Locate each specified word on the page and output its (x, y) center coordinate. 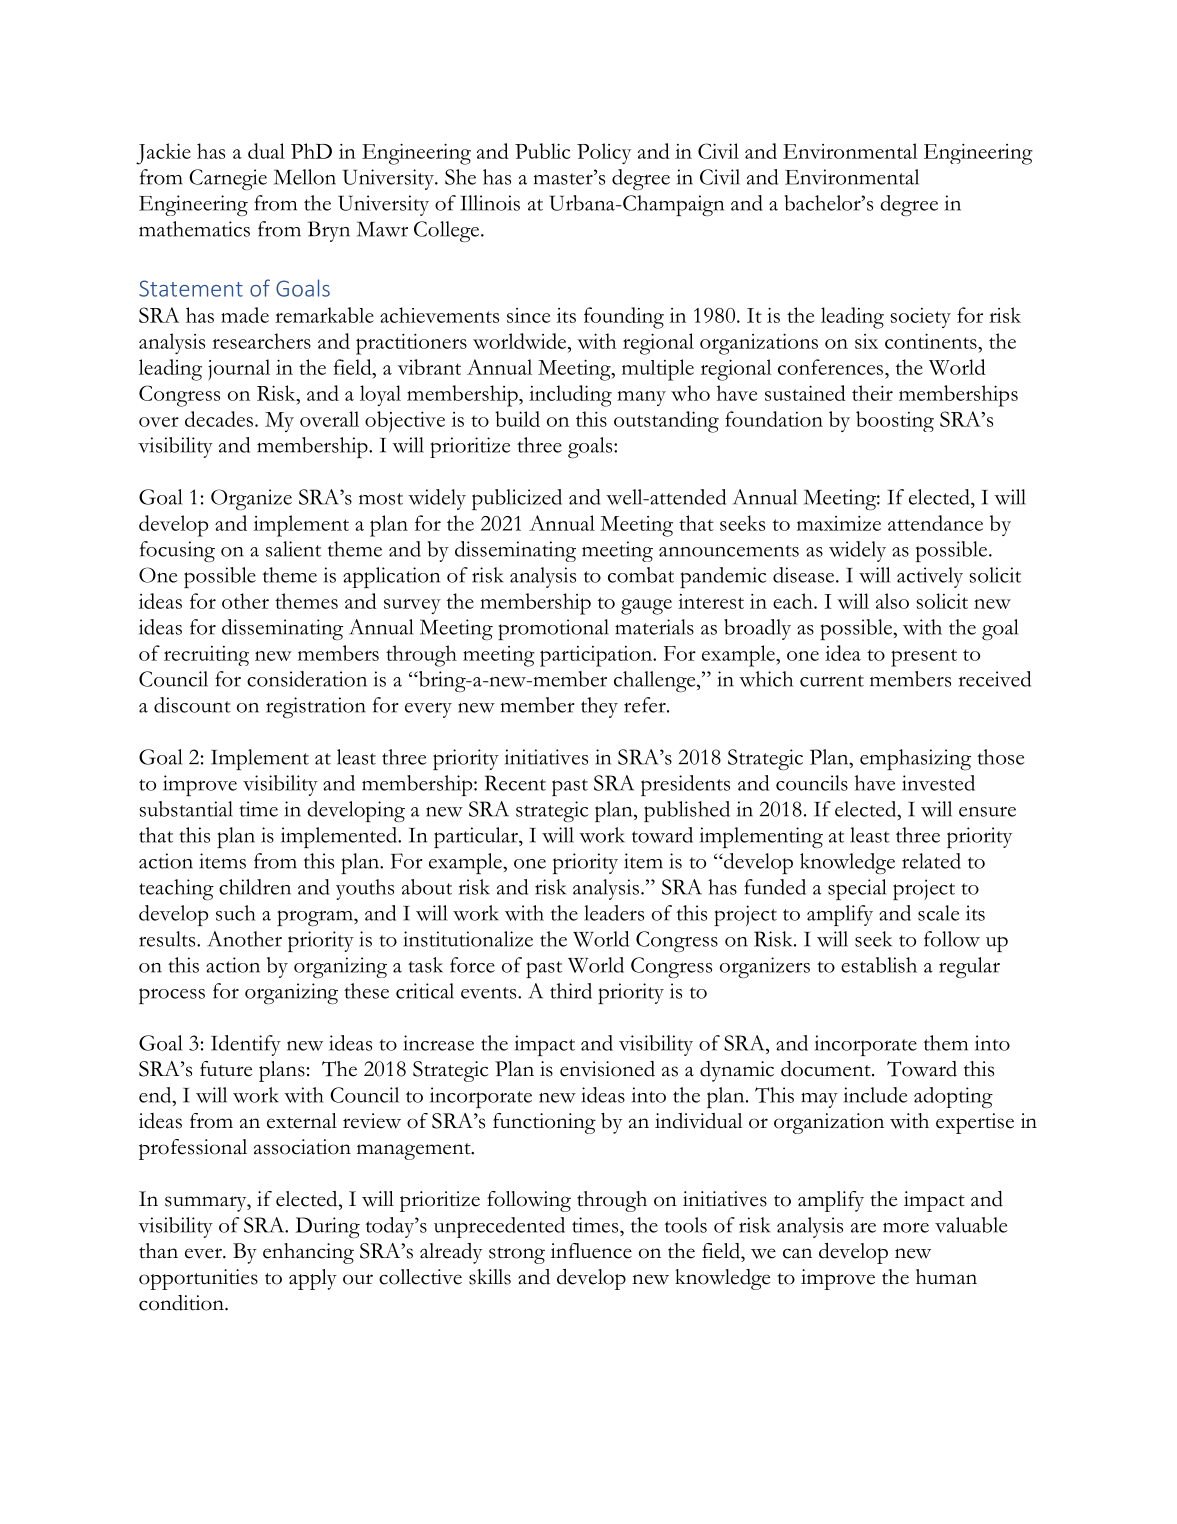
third (571, 991)
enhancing (308, 1253)
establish (879, 965)
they (599, 707)
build (517, 419)
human (946, 1277)
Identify (246, 1045)
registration (316, 707)
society (920, 318)
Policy (604, 153)
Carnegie (228, 179)
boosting (895, 421)
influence (591, 1251)
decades (219, 419)
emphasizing (915, 759)
